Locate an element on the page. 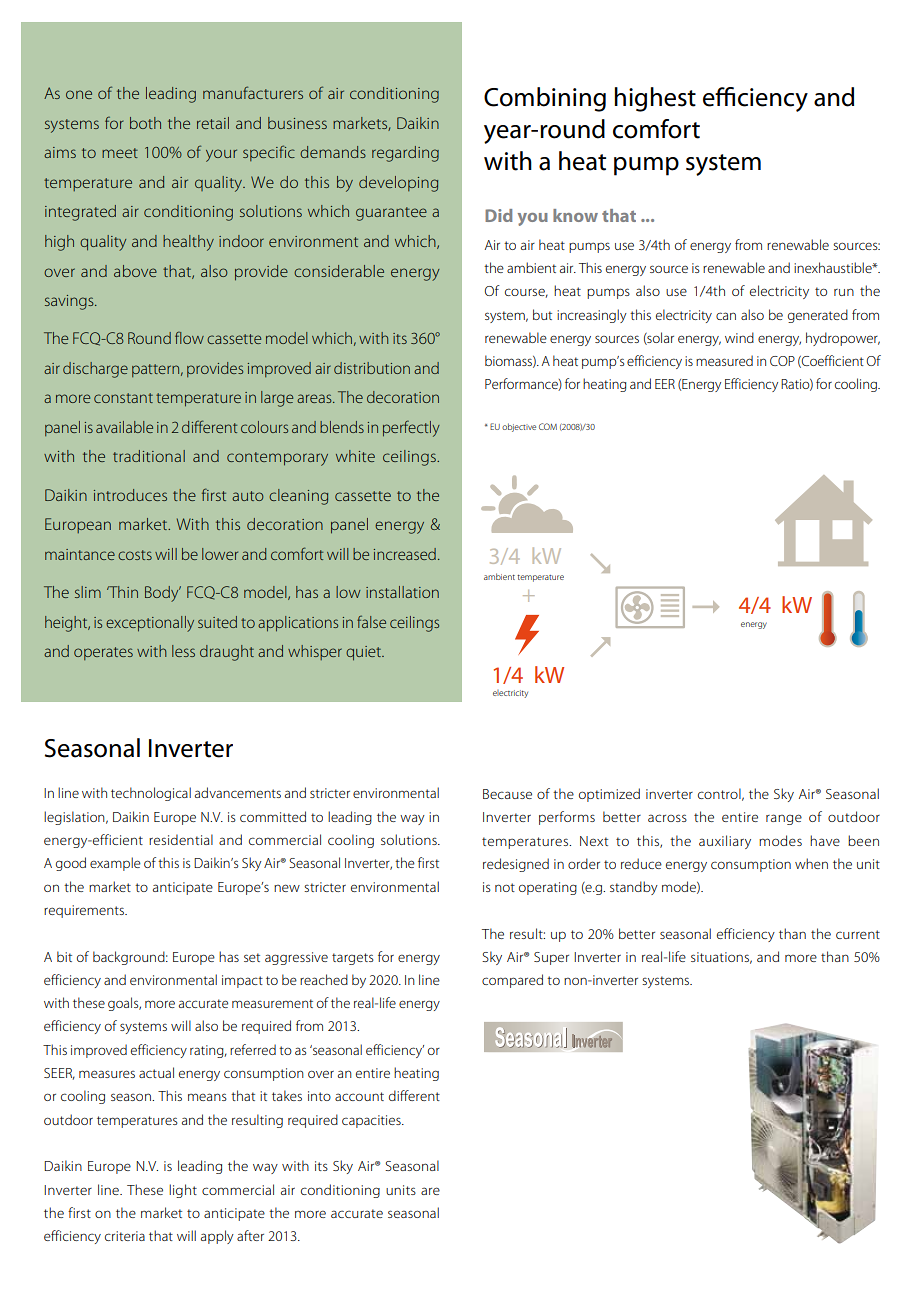 This image has width=924, height=1308. impact is located at coordinates (242, 981).
